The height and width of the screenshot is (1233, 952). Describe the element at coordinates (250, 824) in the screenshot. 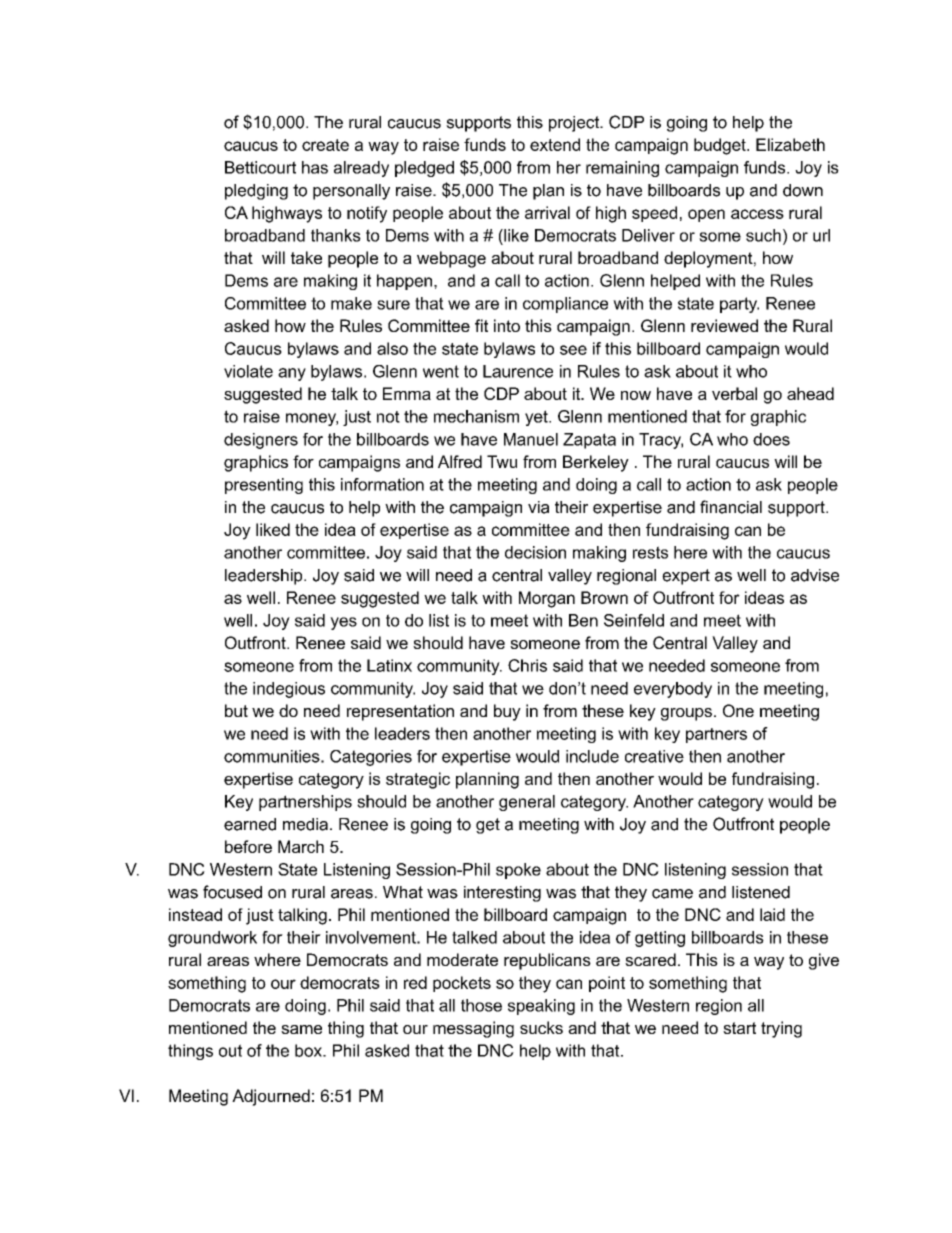

I see `earned` at that location.
